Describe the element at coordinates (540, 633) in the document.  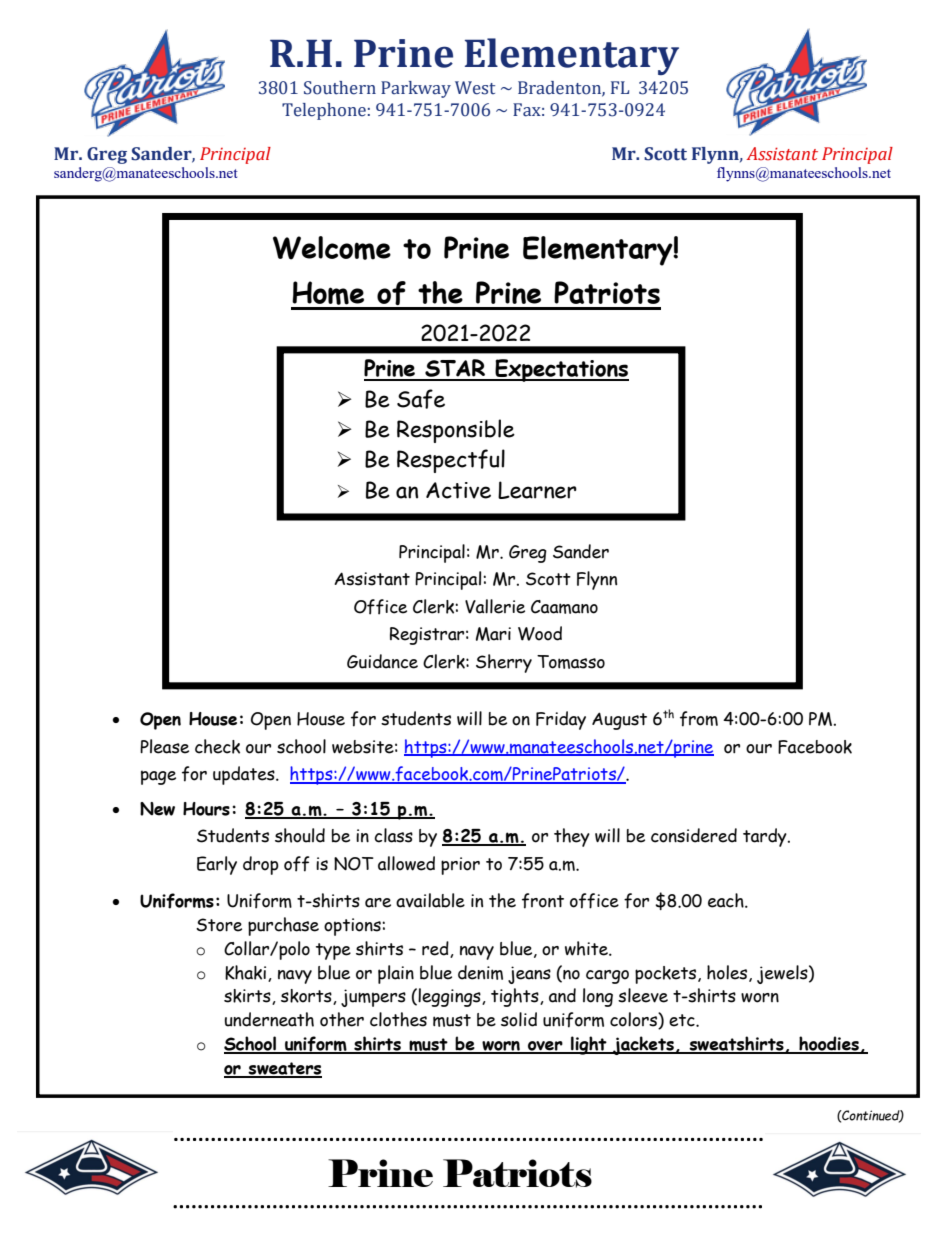
I see `Wood` at that location.
